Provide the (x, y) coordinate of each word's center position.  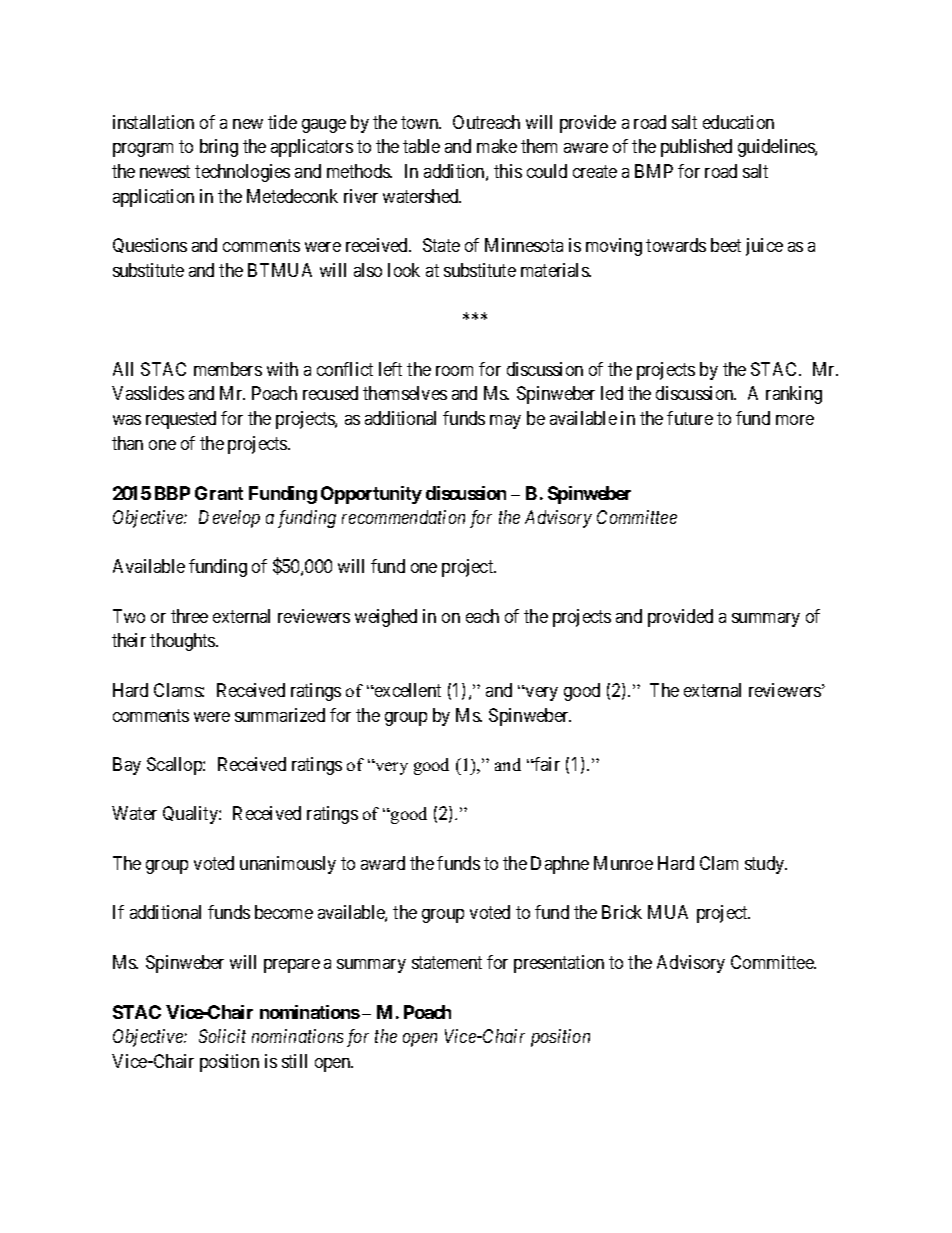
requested (181, 420)
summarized (280, 715)
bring (219, 148)
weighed (386, 618)
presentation (559, 964)
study (766, 865)
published (696, 148)
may (505, 422)
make (497, 146)
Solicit (222, 1036)
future (690, 418)
